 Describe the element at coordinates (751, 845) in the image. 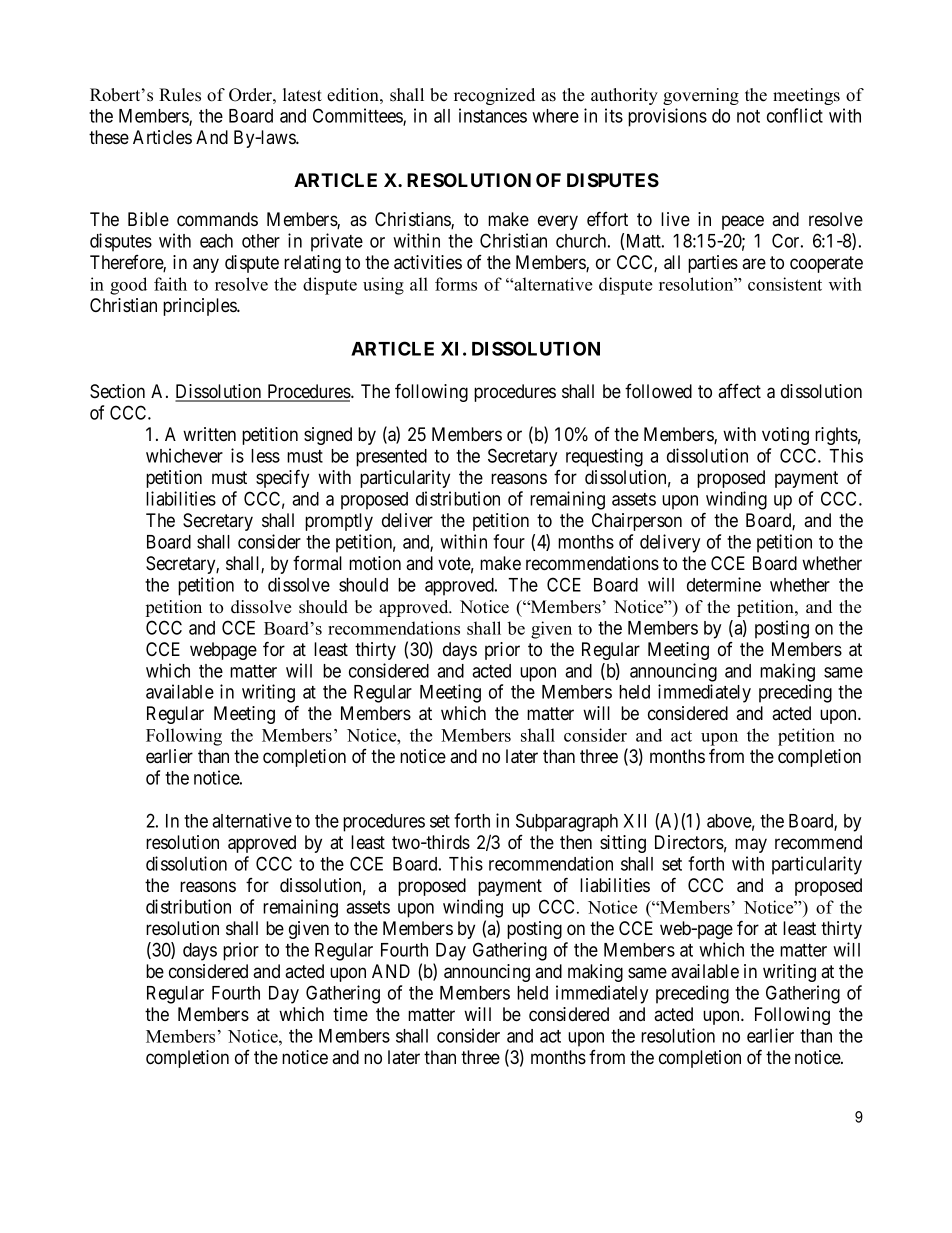

I see `may` at that location.
